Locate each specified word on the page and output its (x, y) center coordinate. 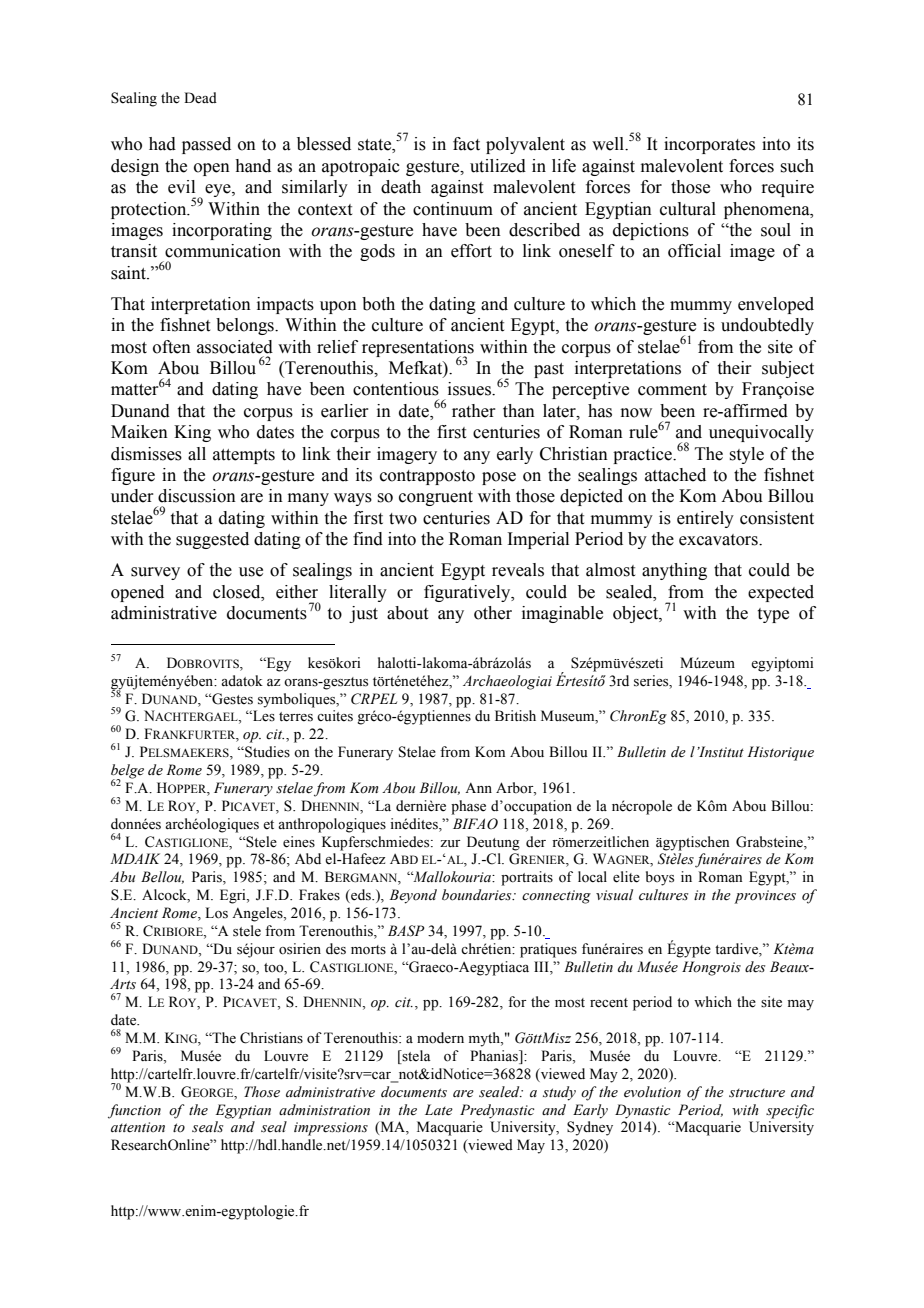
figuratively (468, 593)
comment (672, 390)
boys (660, 878)
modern (440, 1038)
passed (206, 145)
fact (466, 144)
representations (418, 349)
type (773, 615)
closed (238, 592)
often (172, 347)
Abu (122, 876)
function (134, 1111)
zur (450, 843)
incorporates (709, 145)
